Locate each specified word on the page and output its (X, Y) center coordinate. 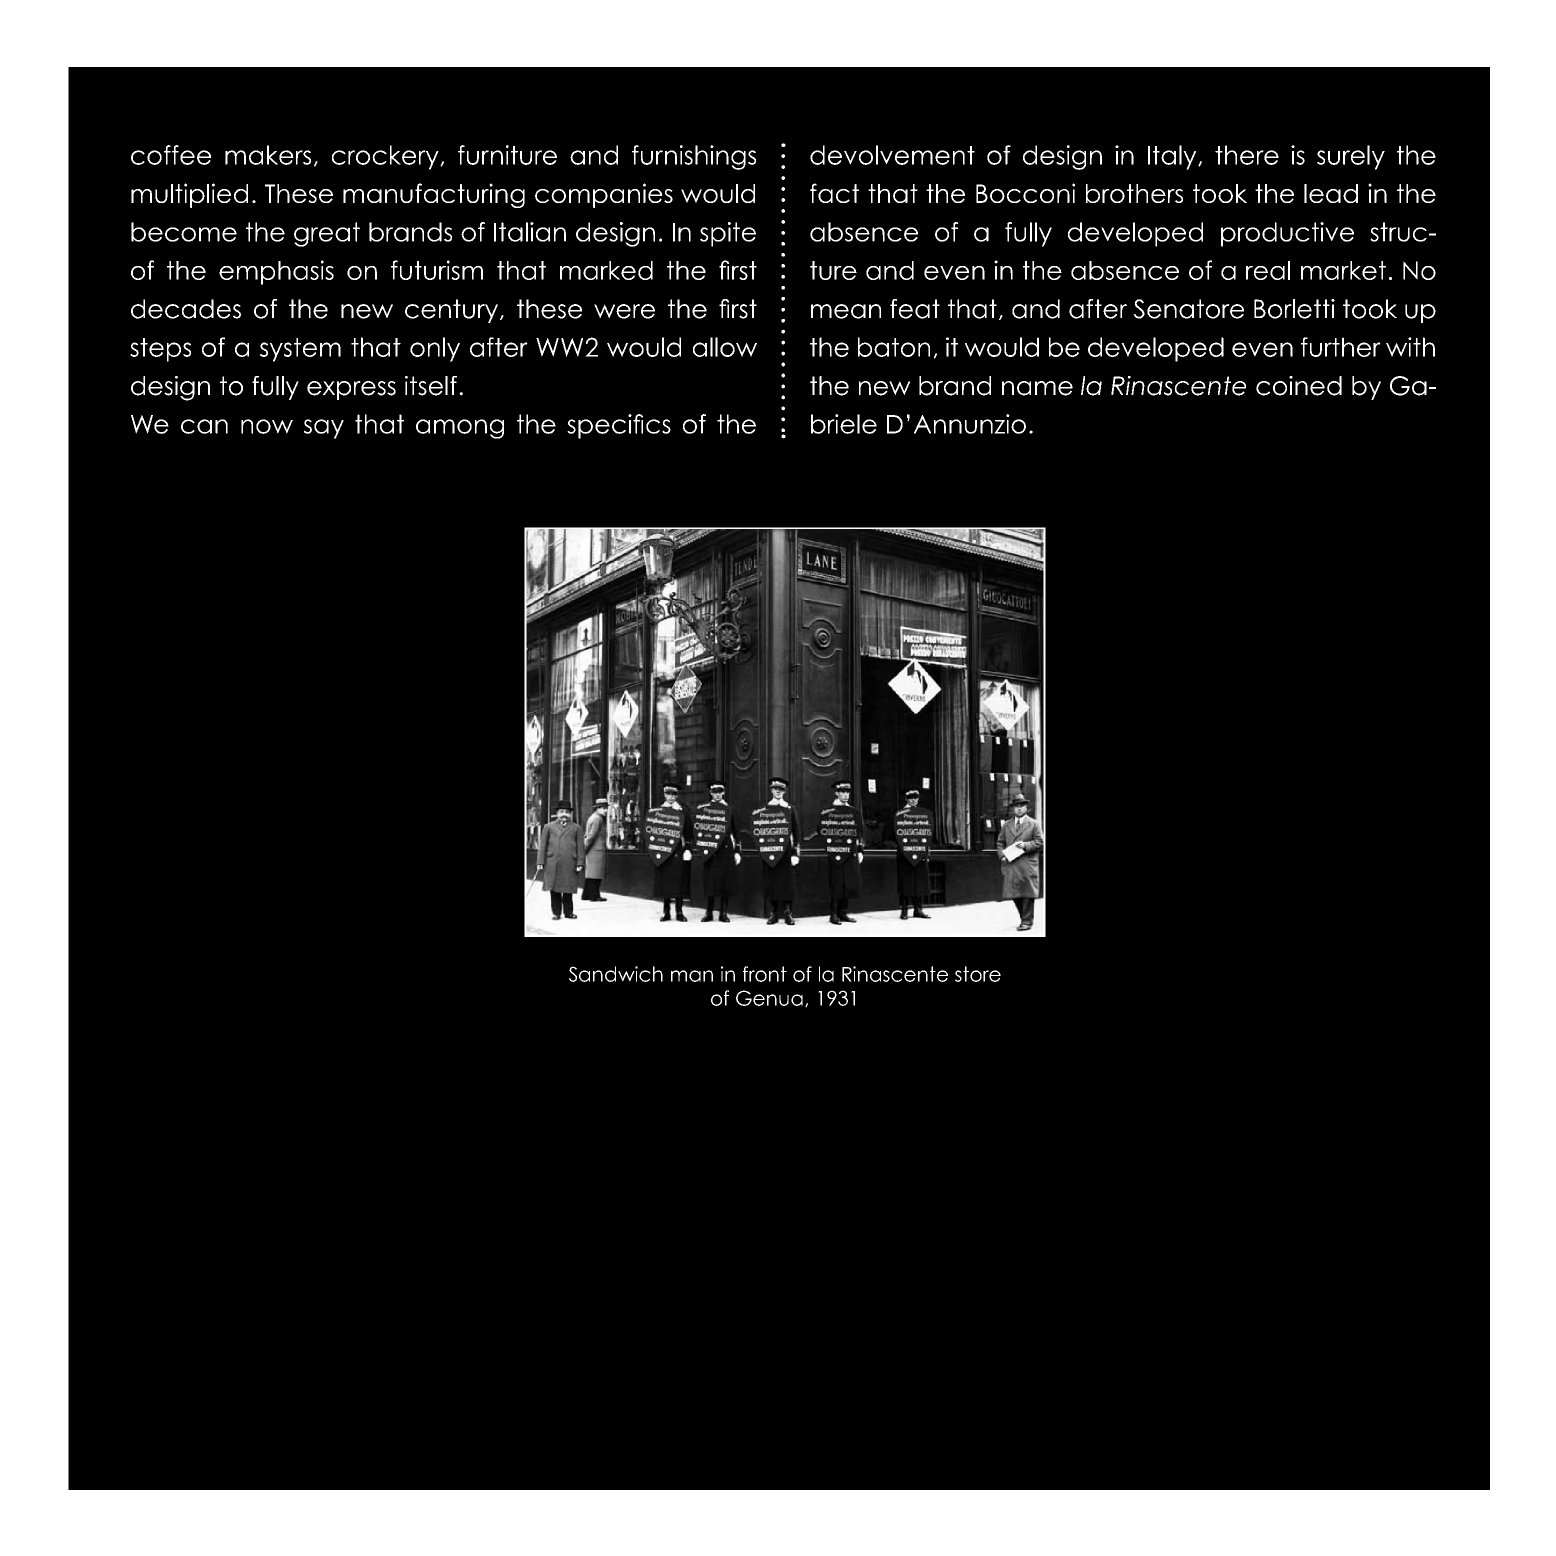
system (300, 350)
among (460, 429)
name (1037, 388)
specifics (619, 426)
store (978, 974)
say (324, 429)
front (765, 974)
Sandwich (616, 974)
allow (725, 347)
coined (1299, 386)
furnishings (694, 157)
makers (268, 155)
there (1247, 155)
